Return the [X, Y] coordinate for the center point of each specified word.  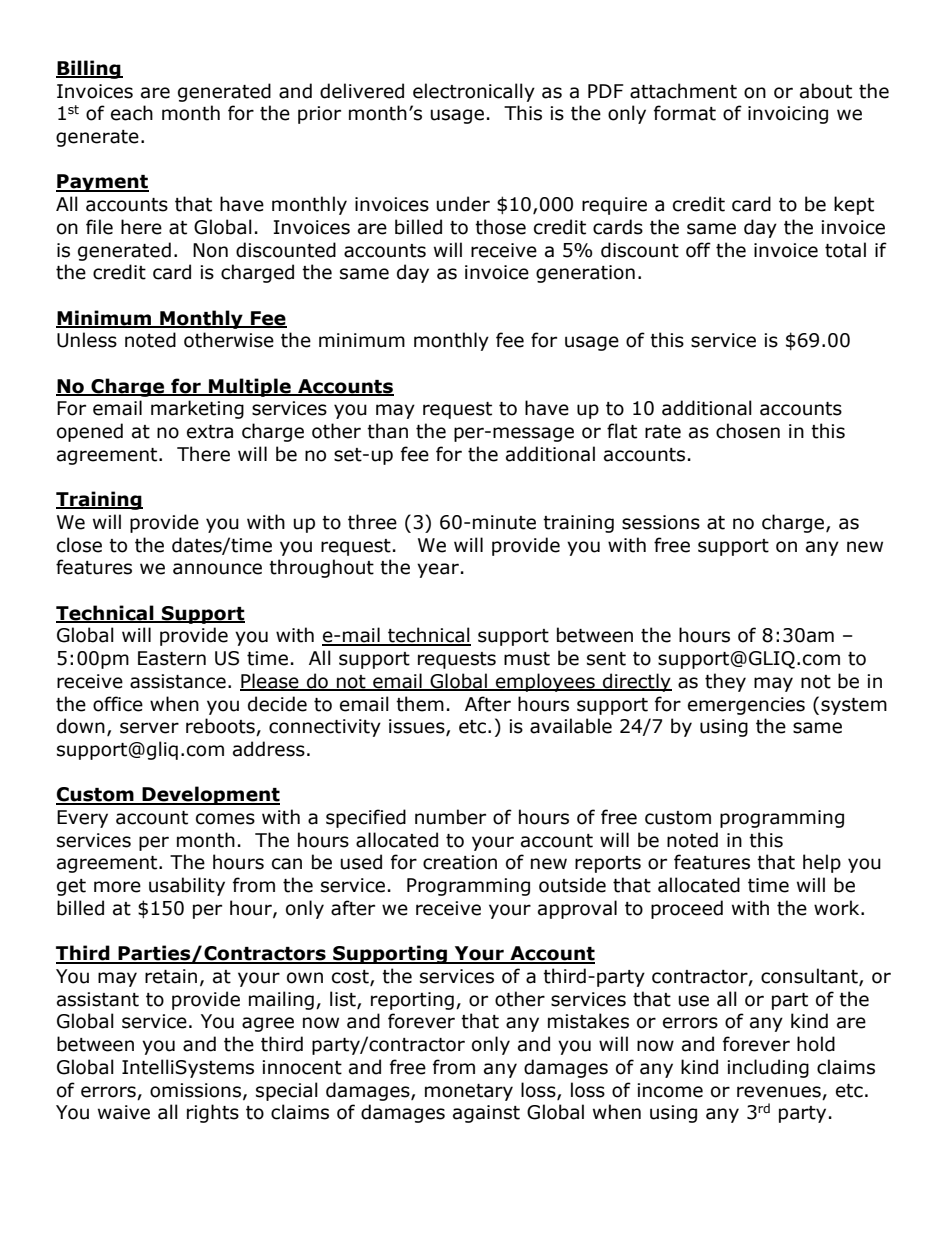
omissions [197, 1091]
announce [217, 569]
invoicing [788, 115]
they [725, 682]
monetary [469, 1092]
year [438, 570]
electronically [474, 92]
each [132, 113]
